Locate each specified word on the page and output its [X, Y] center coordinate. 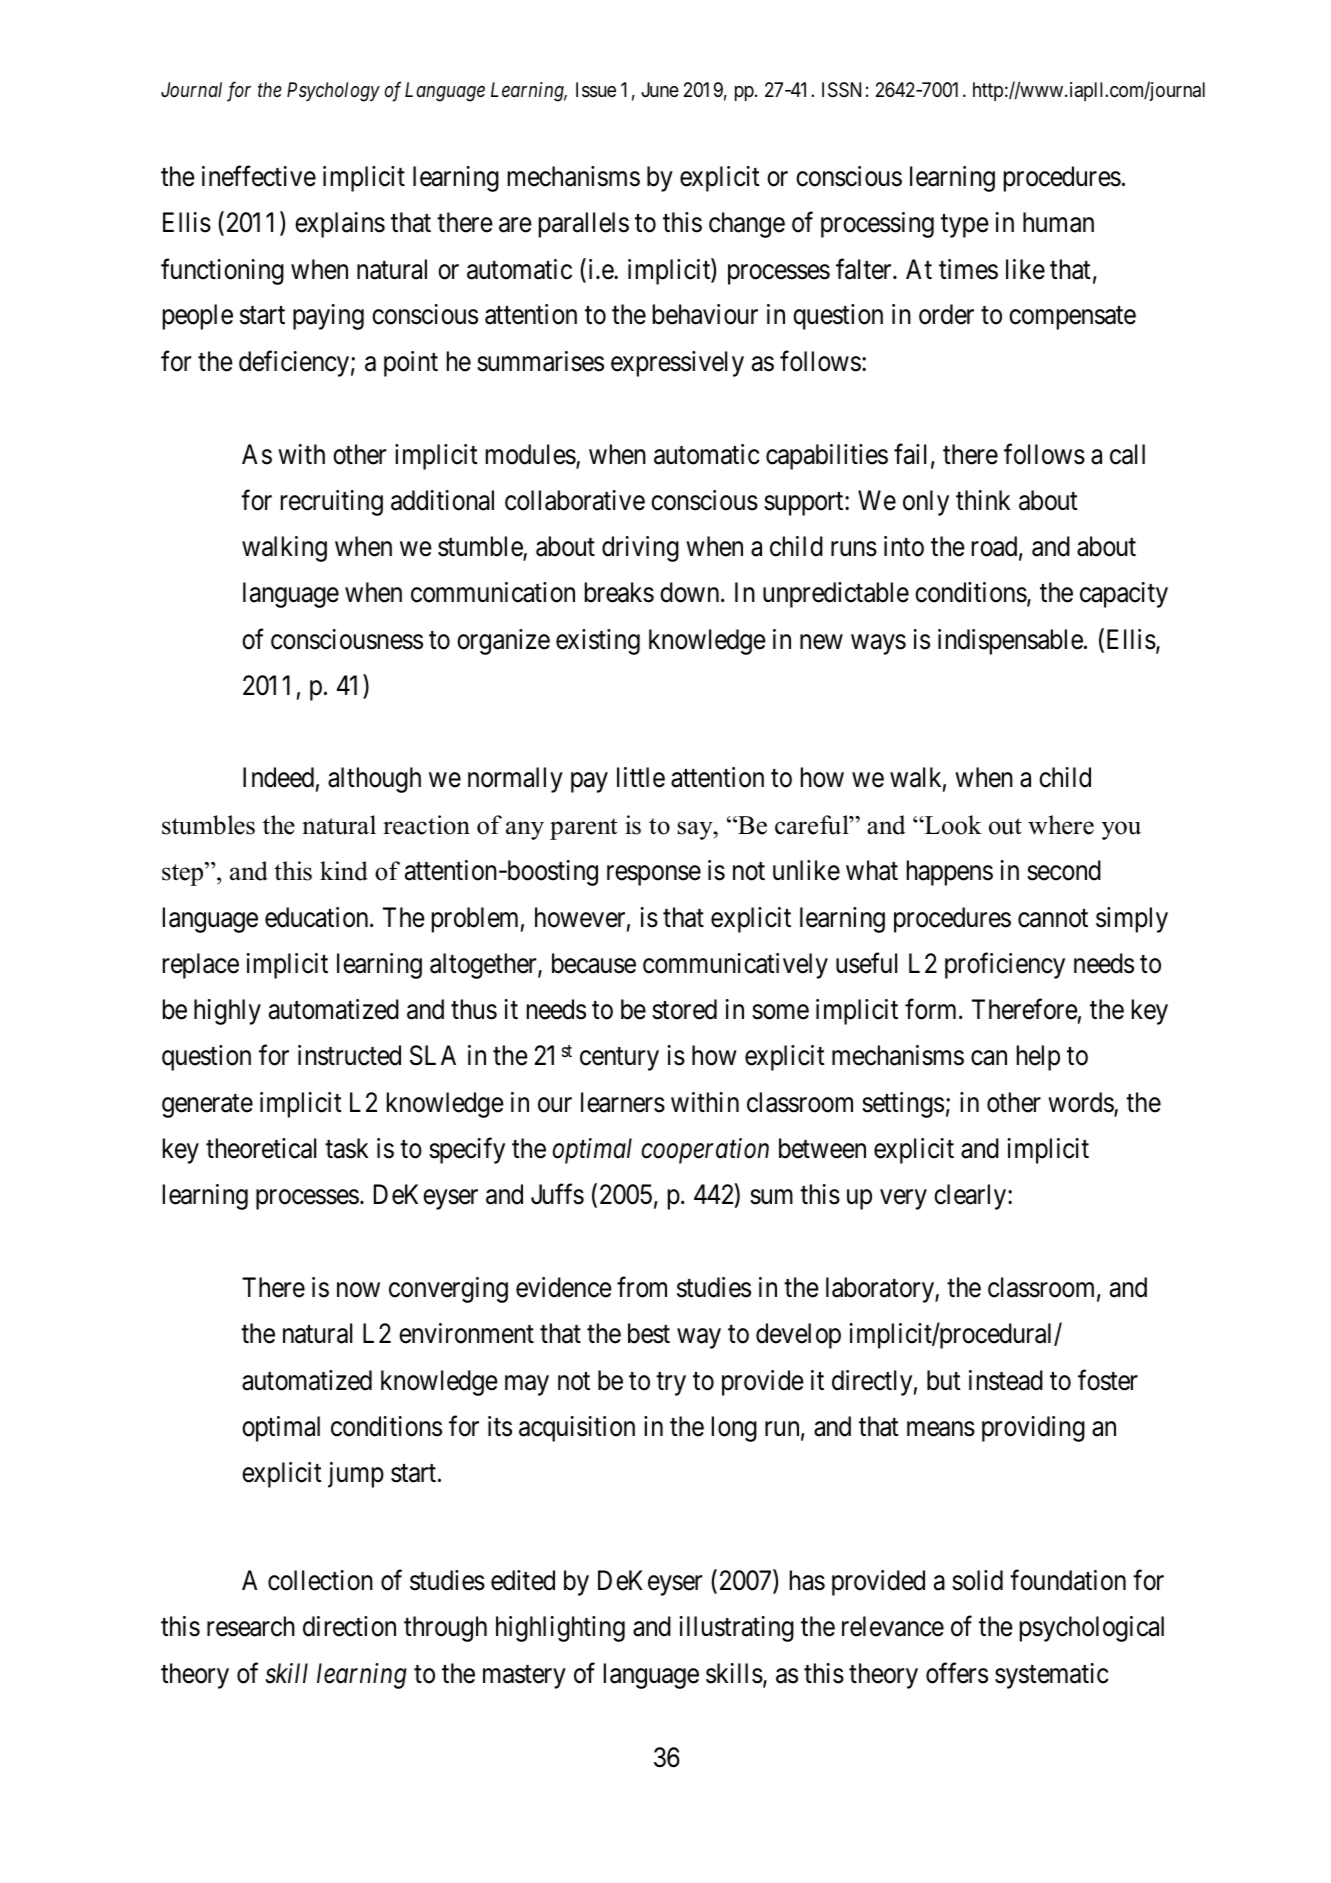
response [654, 876]
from [642, 1287]
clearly [971, 1197]
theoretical [261, 1148]
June [660, 89]
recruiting [332, 503]
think [983, 500]
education [318, 917]
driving [640, 549]
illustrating [736, 1629]
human [1058, 222]
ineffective [259, 176]
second [1064, 870]
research [251, 1626]
